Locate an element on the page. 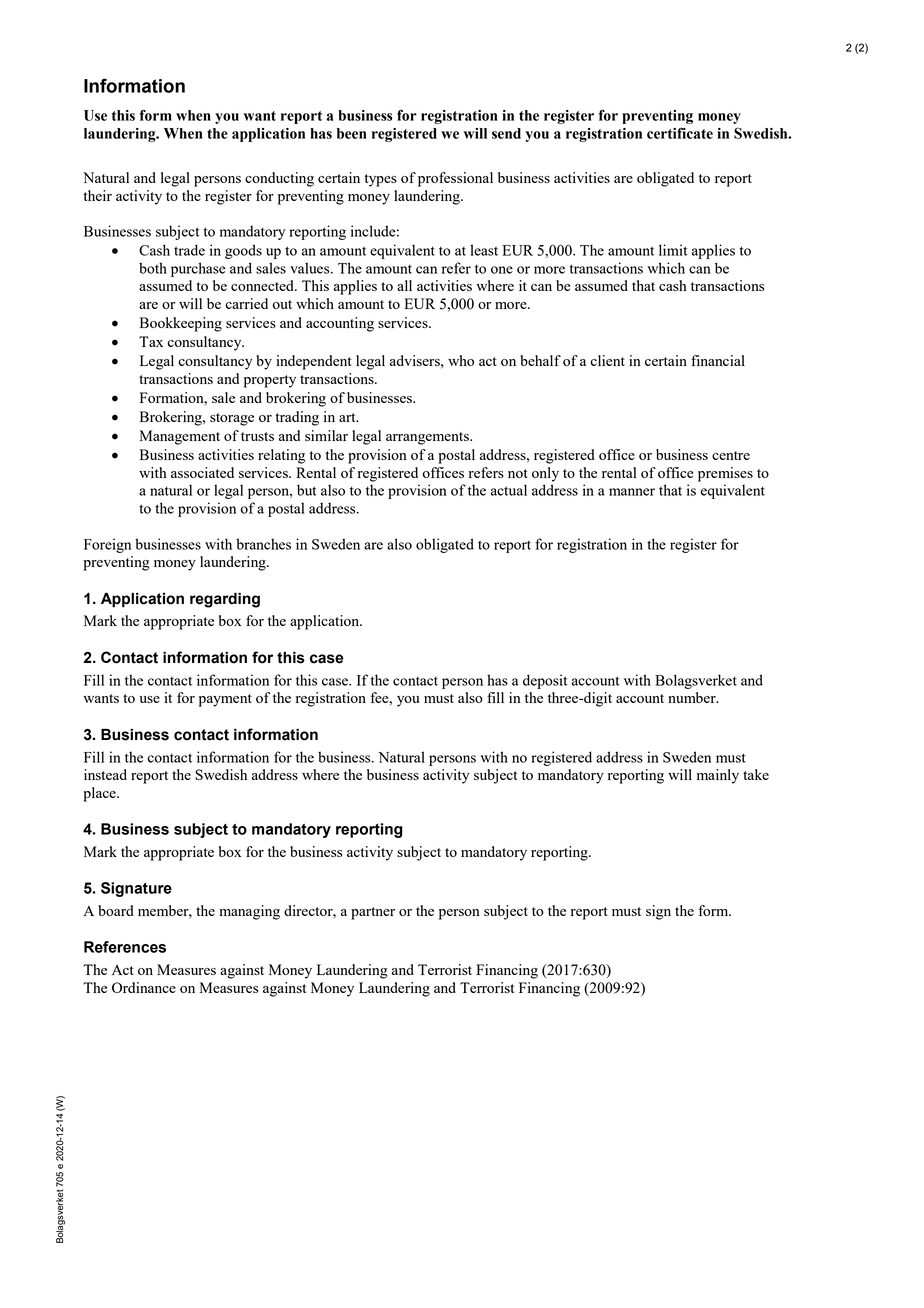  Foreign is located at coordinates (107, 545).
